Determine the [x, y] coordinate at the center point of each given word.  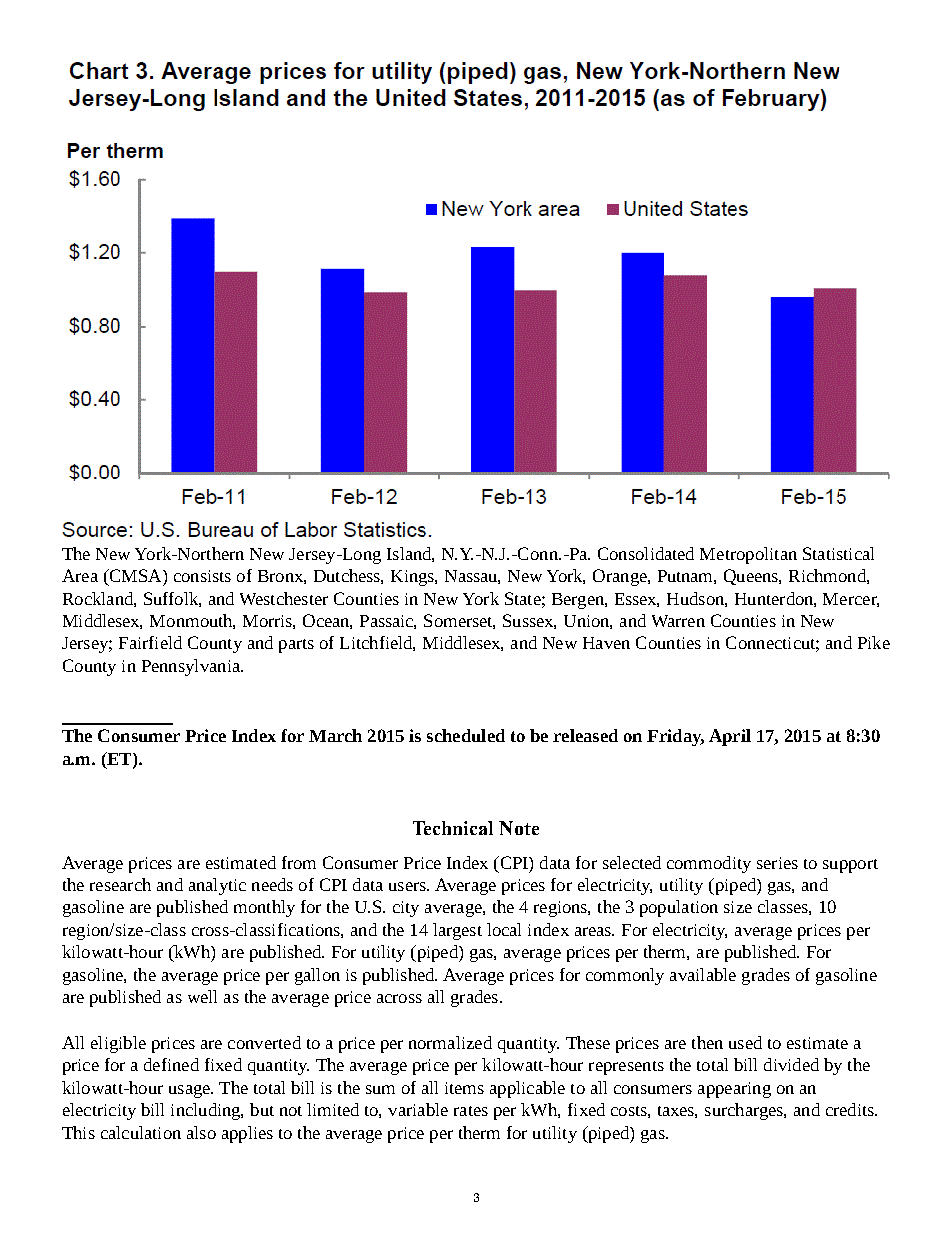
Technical [453, 828]
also [201, 1132]
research [120, 884]
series [777, 863]
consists [202, 576]
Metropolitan [748, 555]
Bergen [579, 601]
